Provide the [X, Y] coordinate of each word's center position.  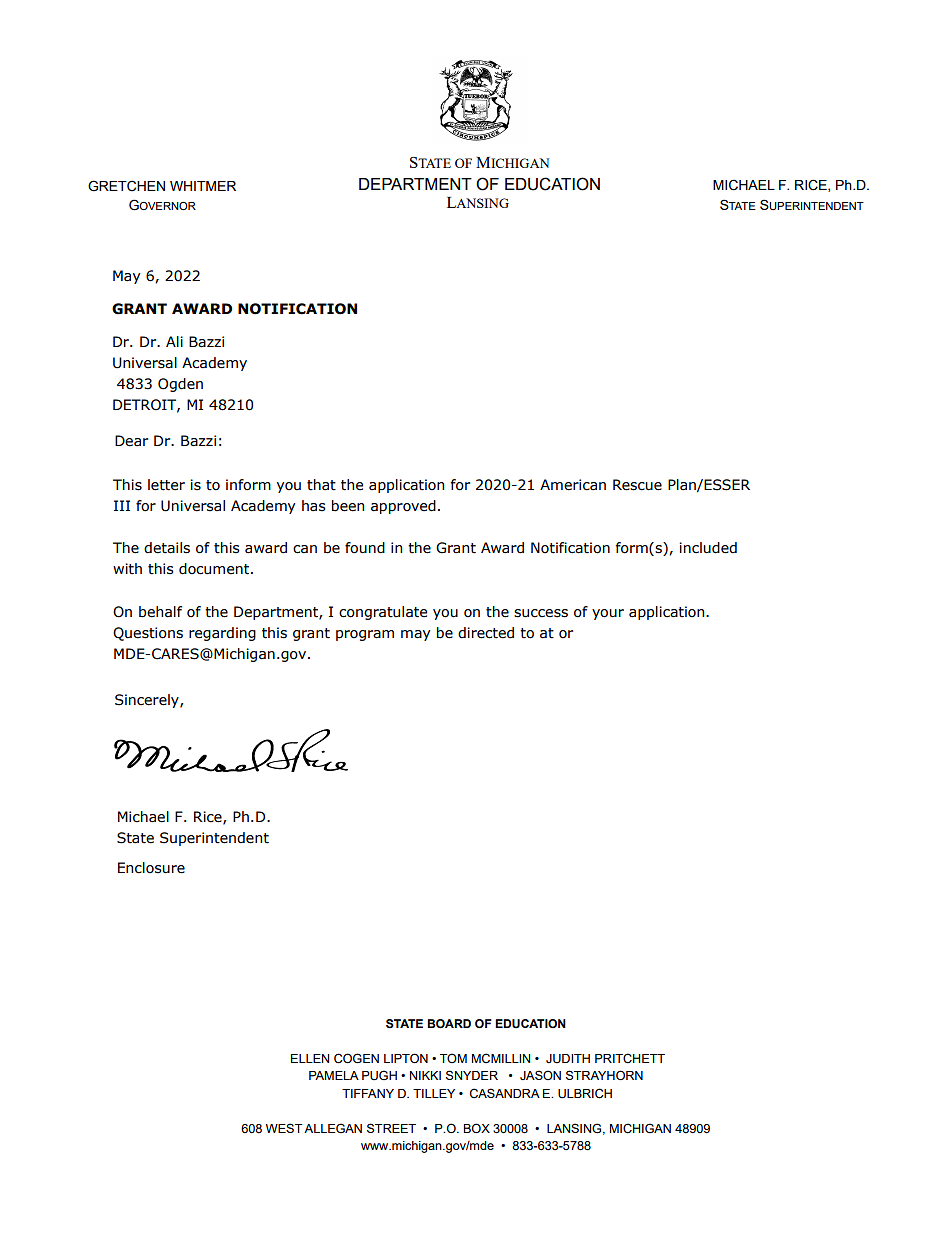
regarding [222, 634]
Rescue [637, 485]
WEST [284, 1128]
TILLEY [434, 1093]
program [365, 635]
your [608, 614]
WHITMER [203, 186]
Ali [174, 341]
